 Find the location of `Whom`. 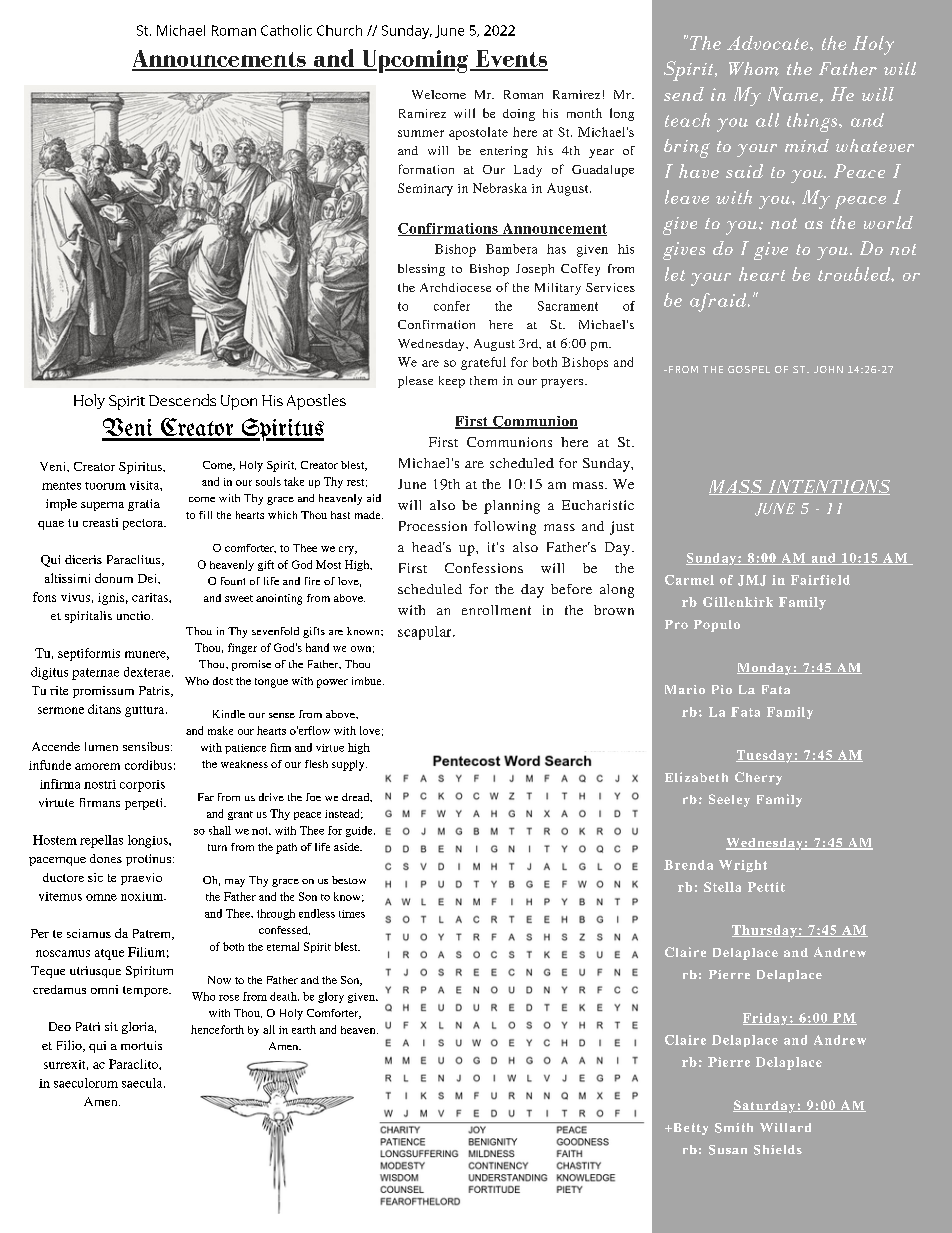

Whom is located at coordinates (754, 69).
